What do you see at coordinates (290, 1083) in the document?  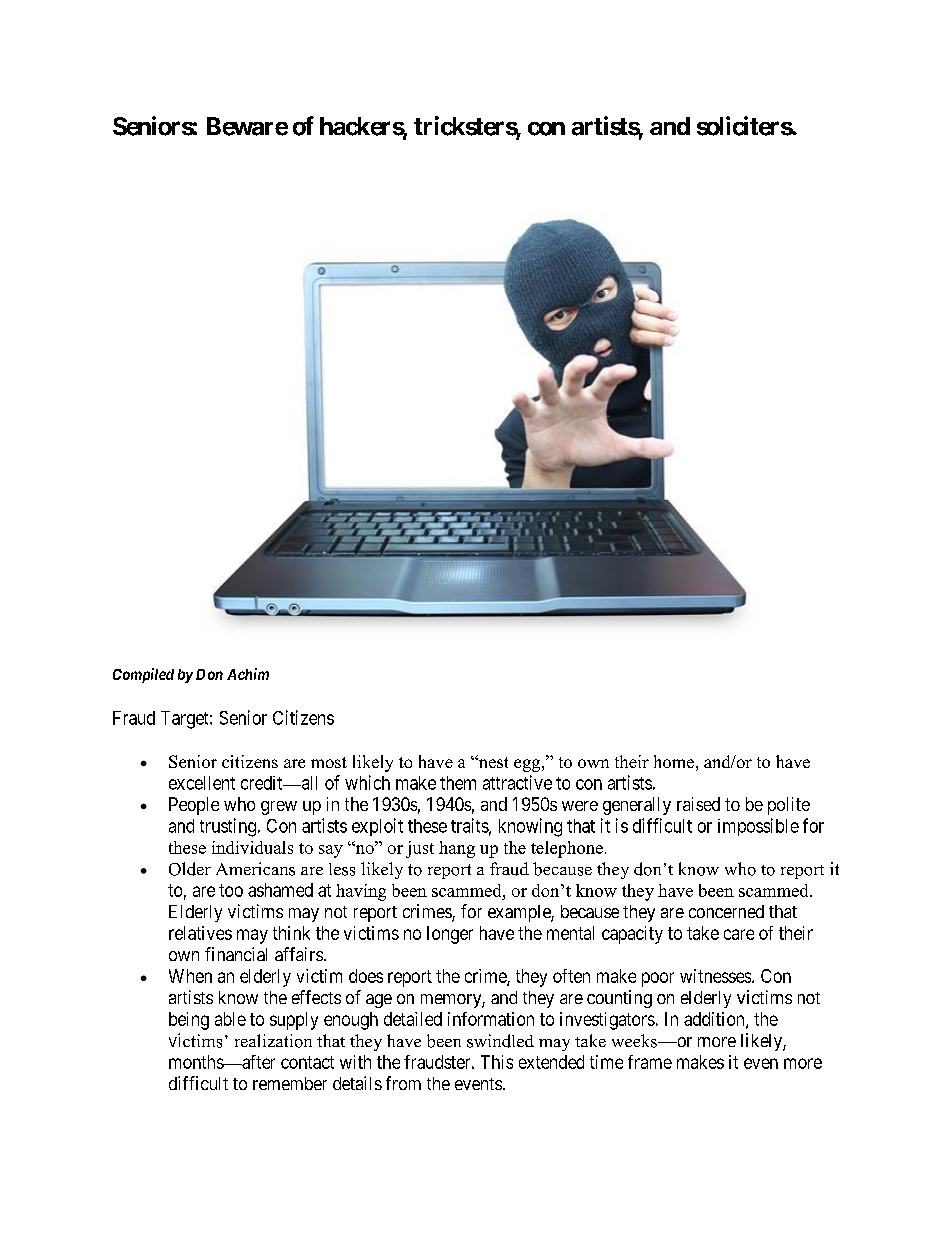 I see `remember` at bounding box center [290, 1083].
